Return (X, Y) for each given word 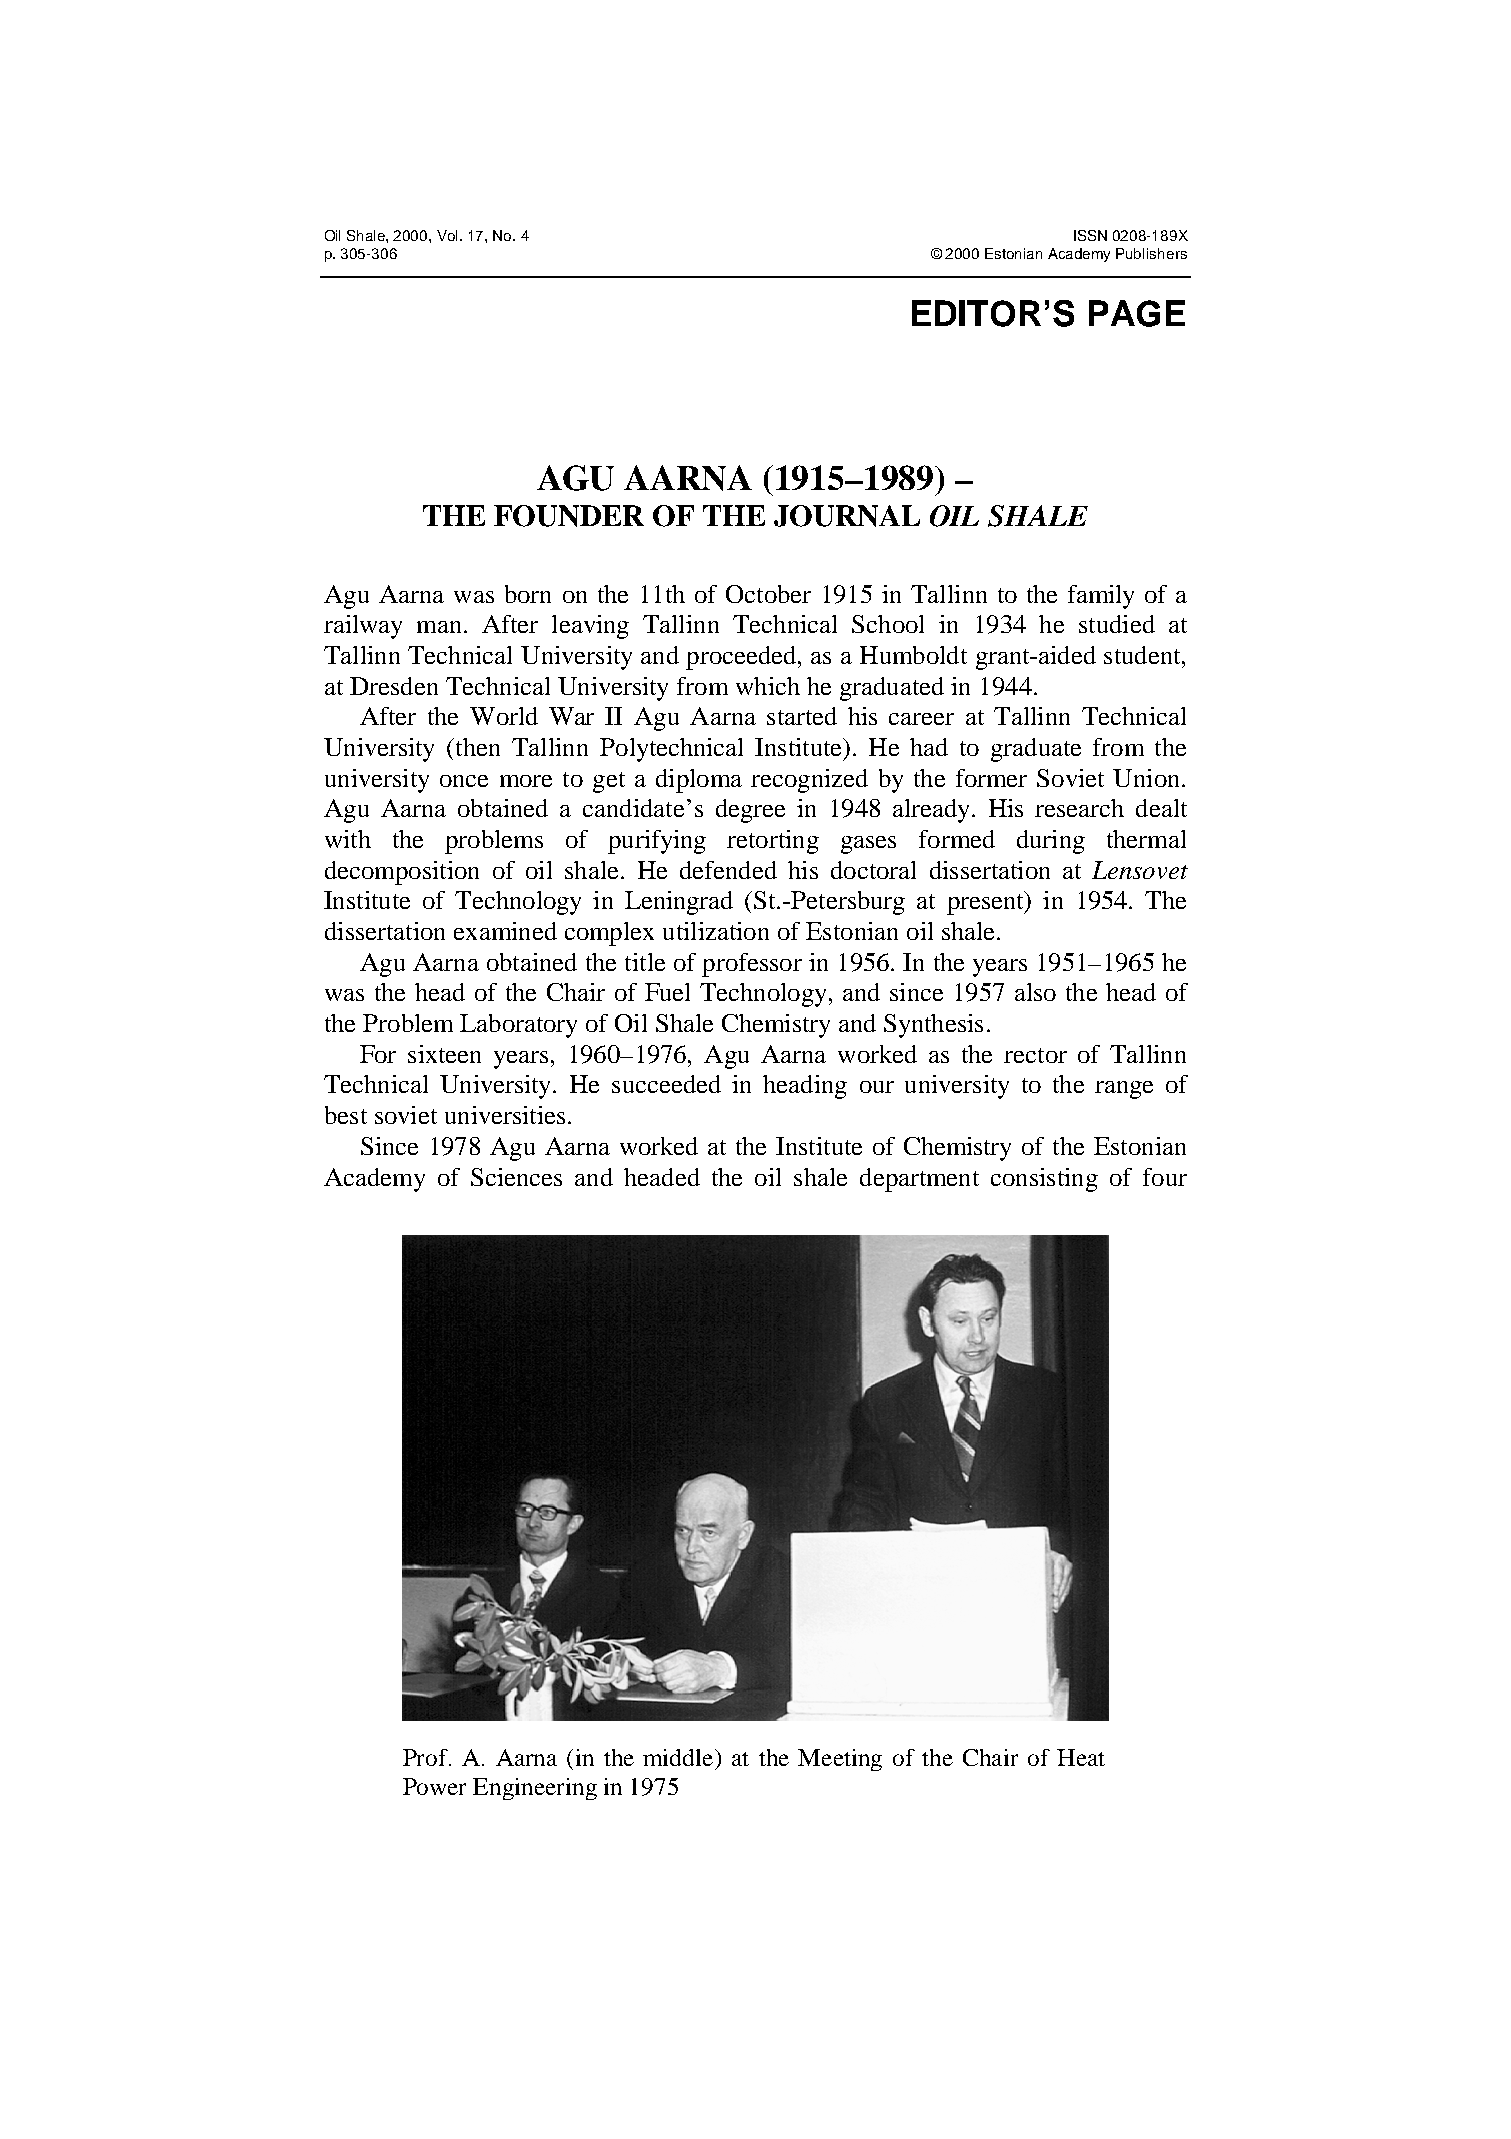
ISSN (1090, 235)
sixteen (444, 1054)
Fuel (667, 992)
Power (434, 1786)
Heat (1081, 1757)
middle (678, 1757)
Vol (447, 235)
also (1035, 992)
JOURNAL (847, 516)
